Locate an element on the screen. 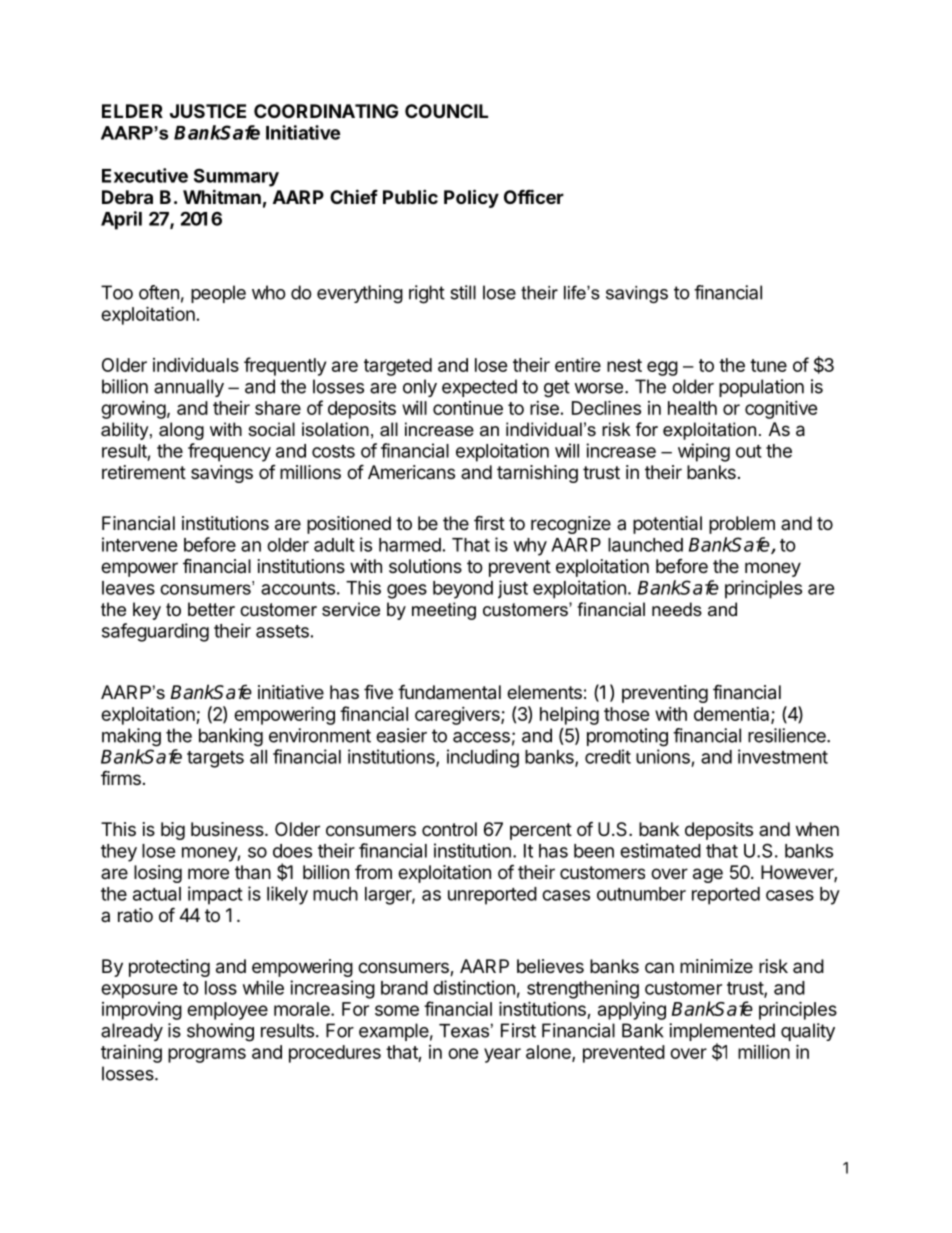 The image size is (952, 1233). COUNCIL is located at coordinates (446, 111).
